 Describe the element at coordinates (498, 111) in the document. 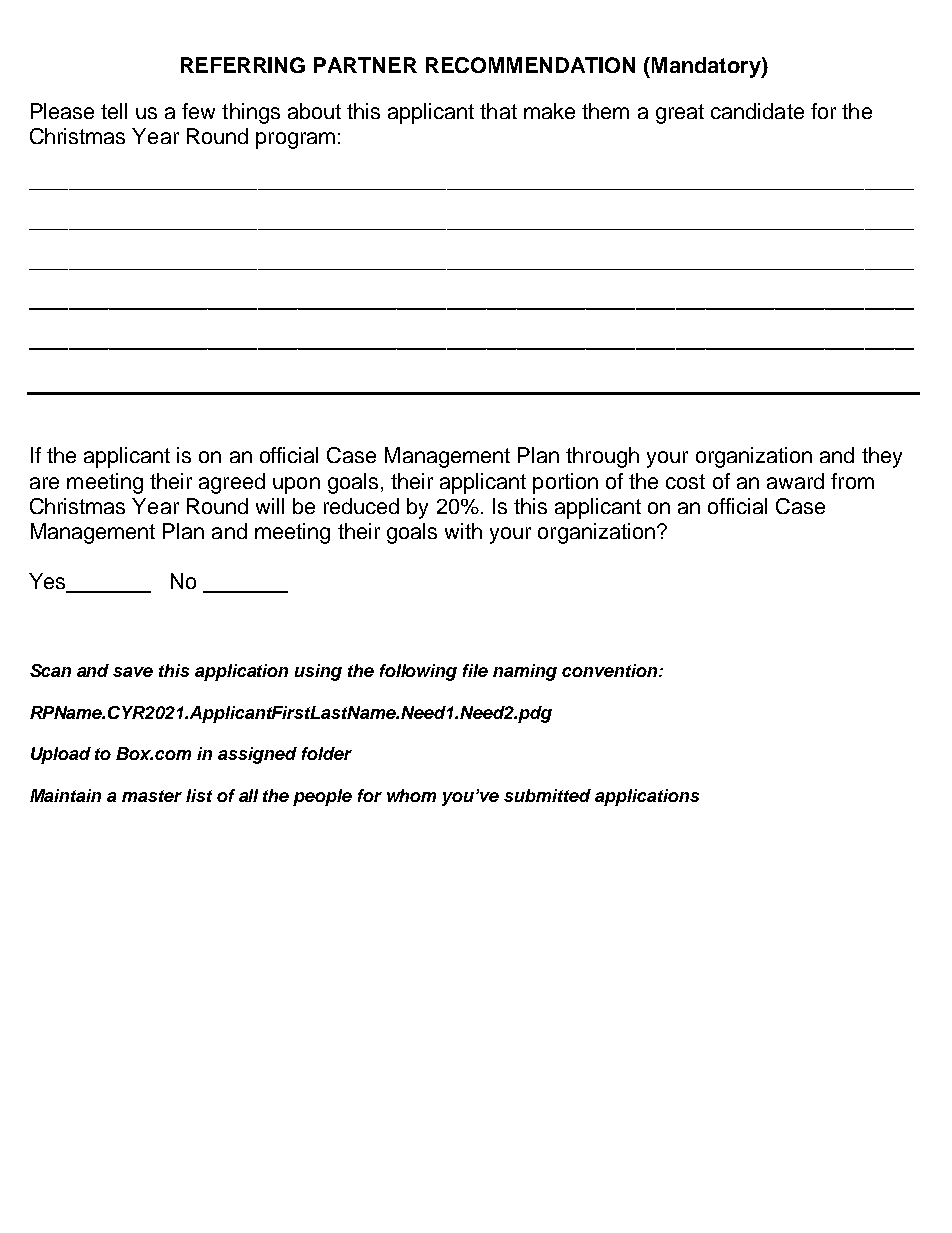

I see `that` at that location.
